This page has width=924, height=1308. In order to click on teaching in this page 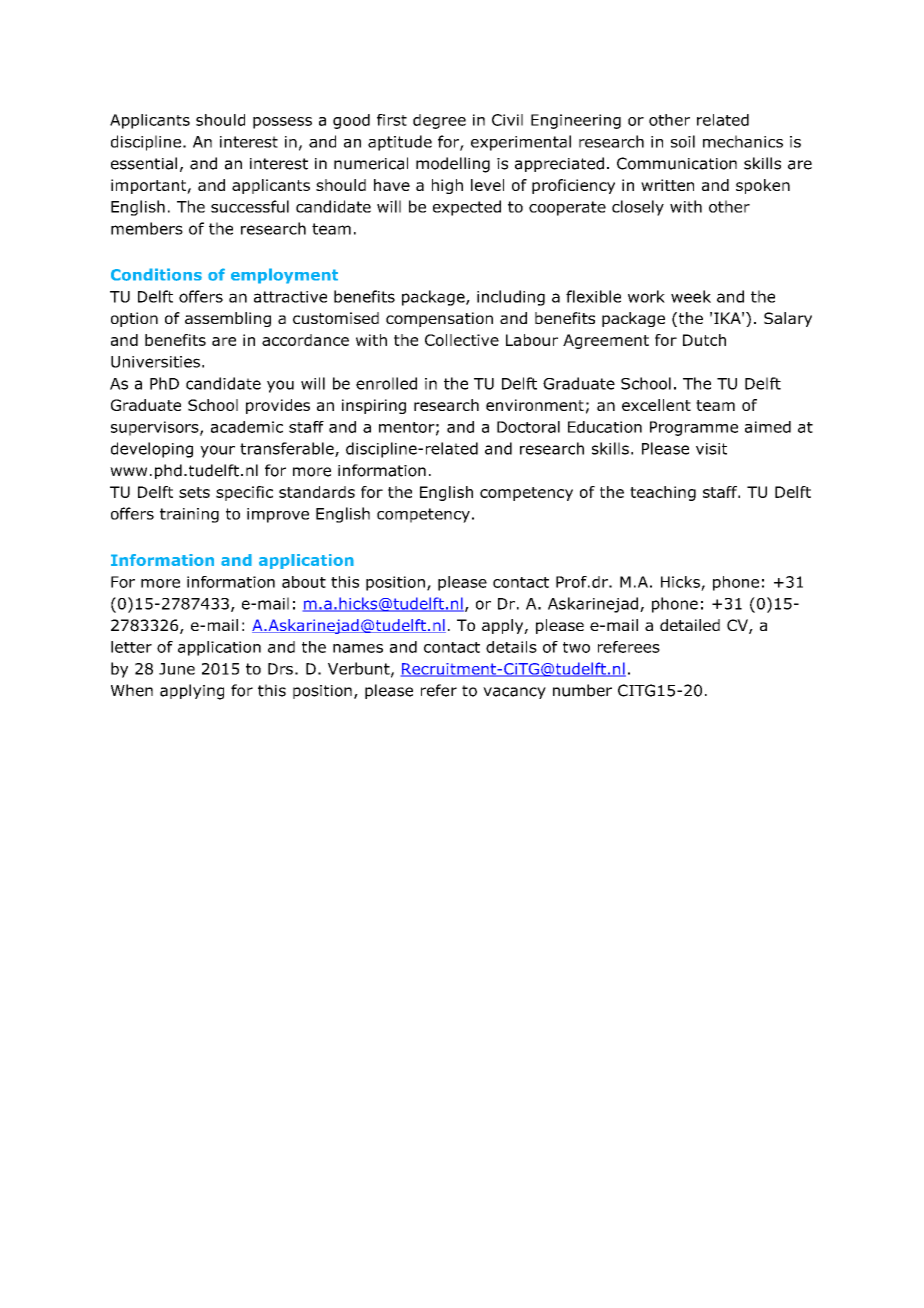, I will do `click(663, 493)`.
